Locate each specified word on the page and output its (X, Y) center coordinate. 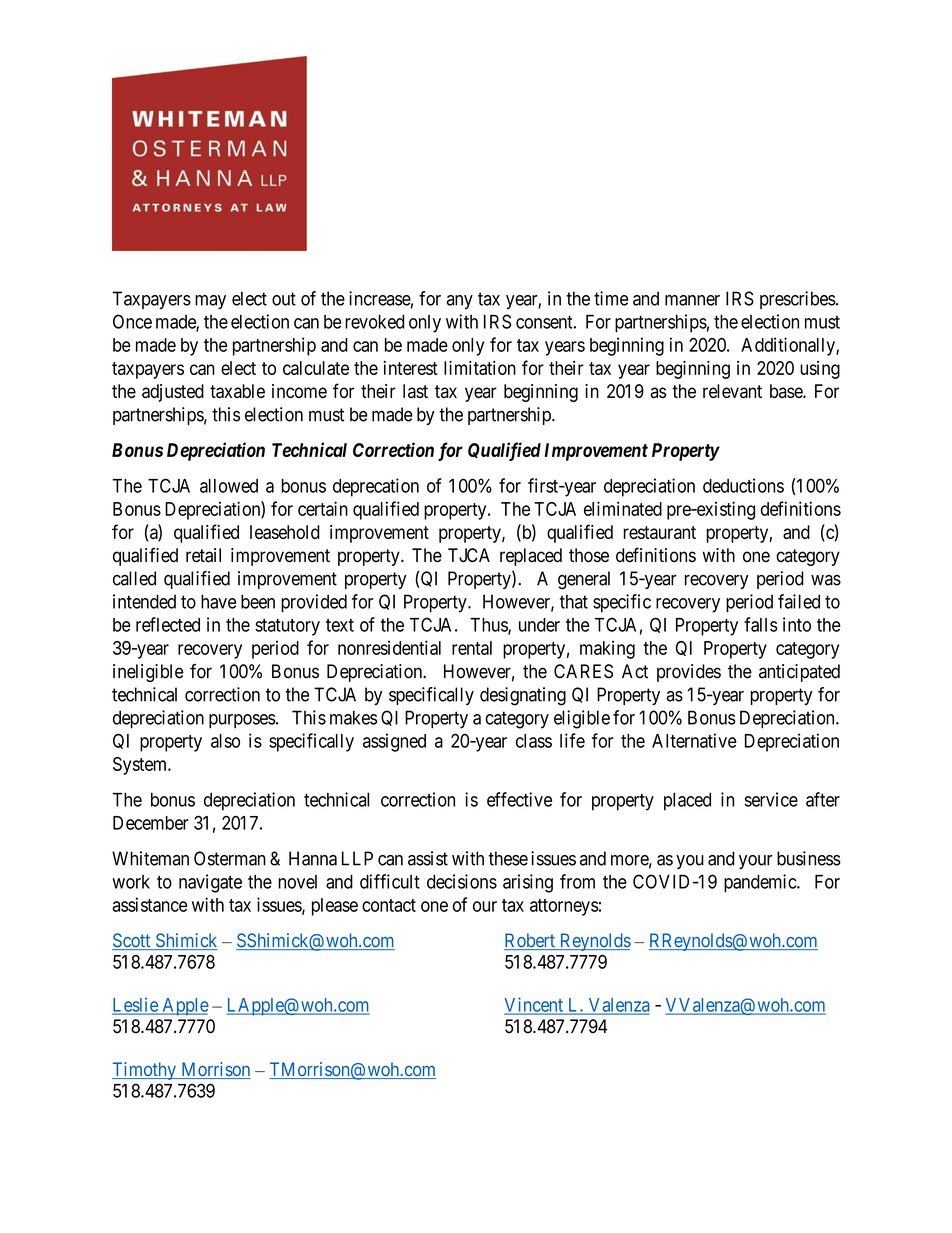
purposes (242, 721)
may (210, 302)
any (460, 302)
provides (689, 673)
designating (523, 696)
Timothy (145, 1071)
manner (692, 300)
